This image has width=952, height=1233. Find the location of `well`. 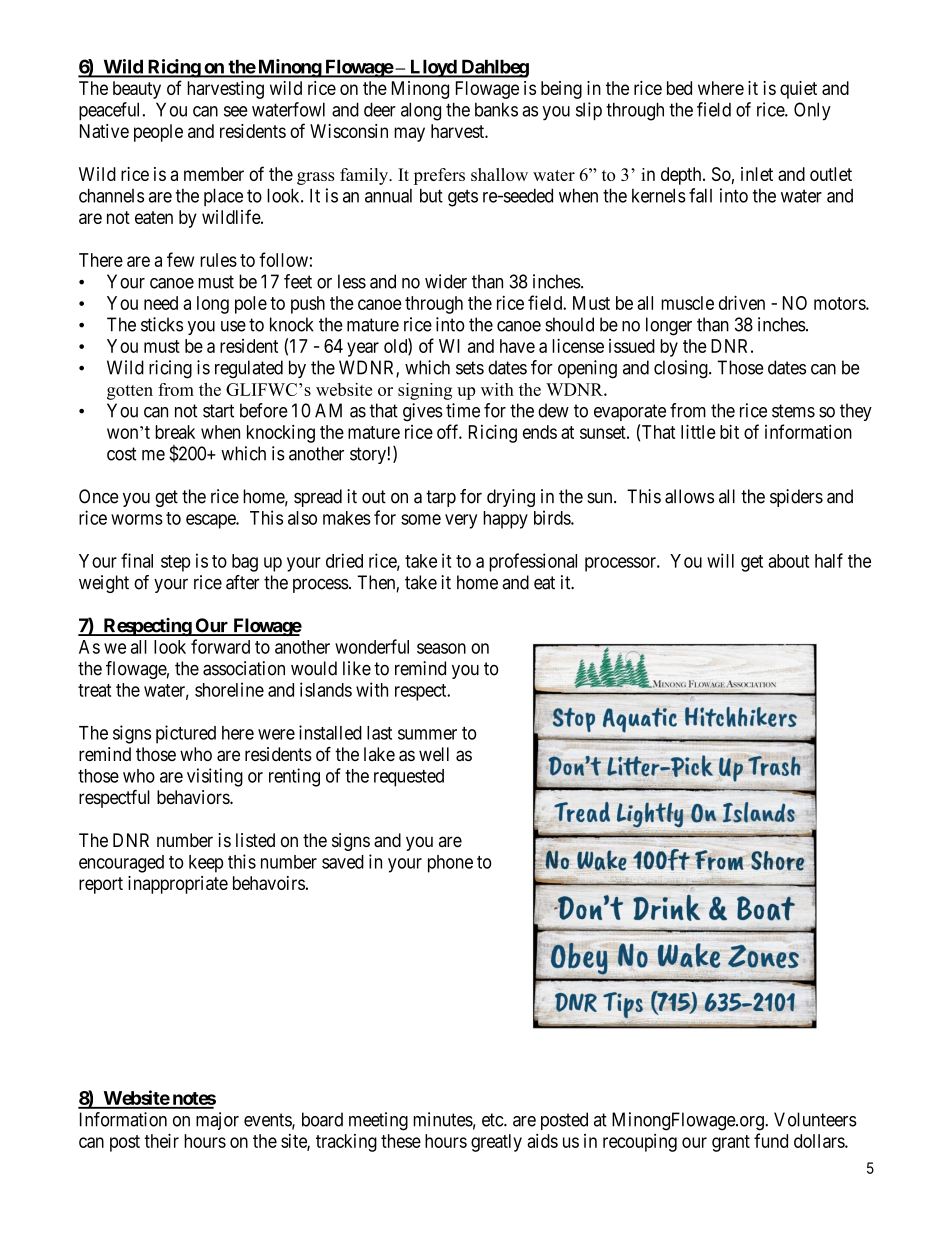

well is located at coordinates (434, 754).
